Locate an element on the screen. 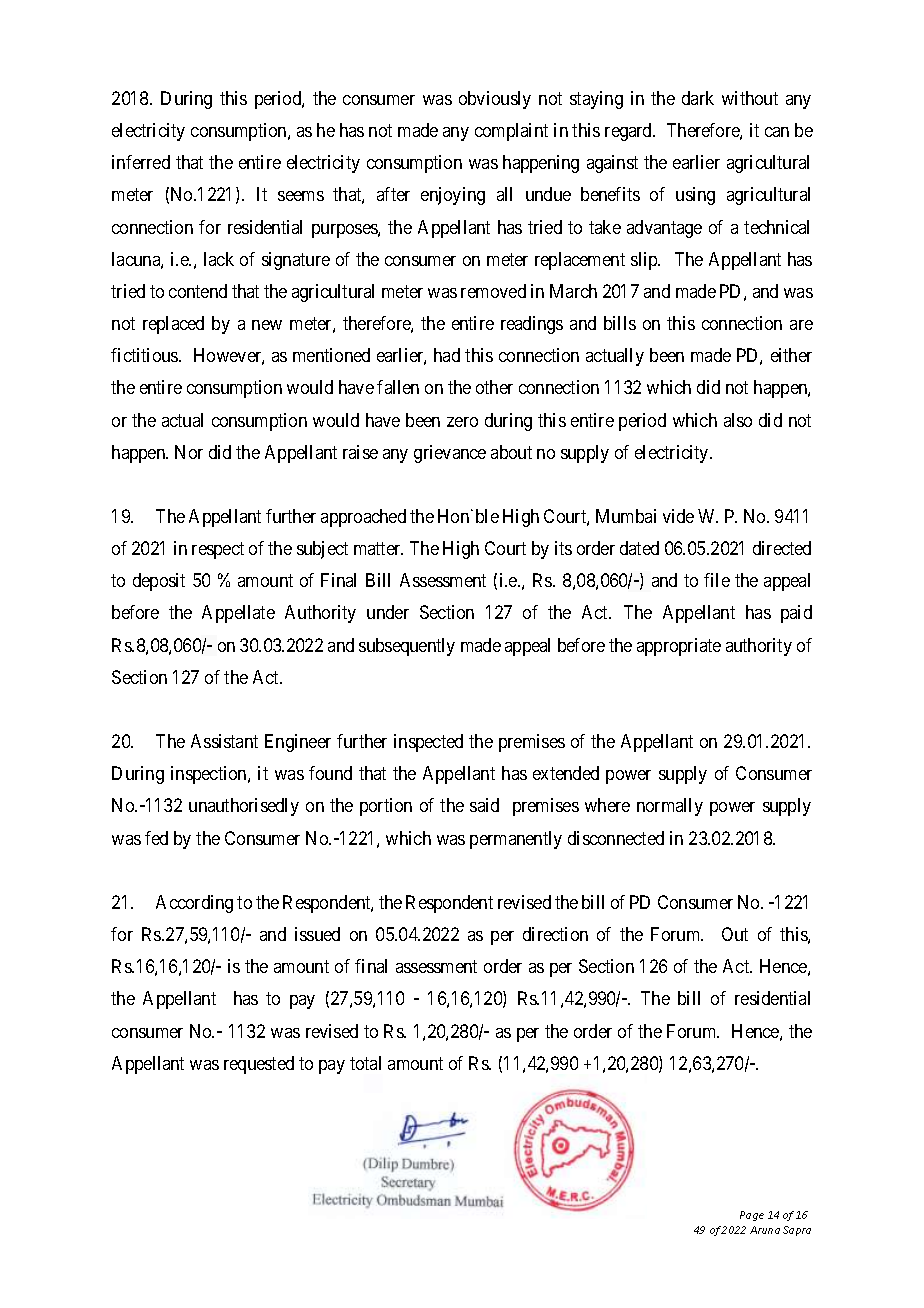  requested is located at coordinates (259, 1065).
